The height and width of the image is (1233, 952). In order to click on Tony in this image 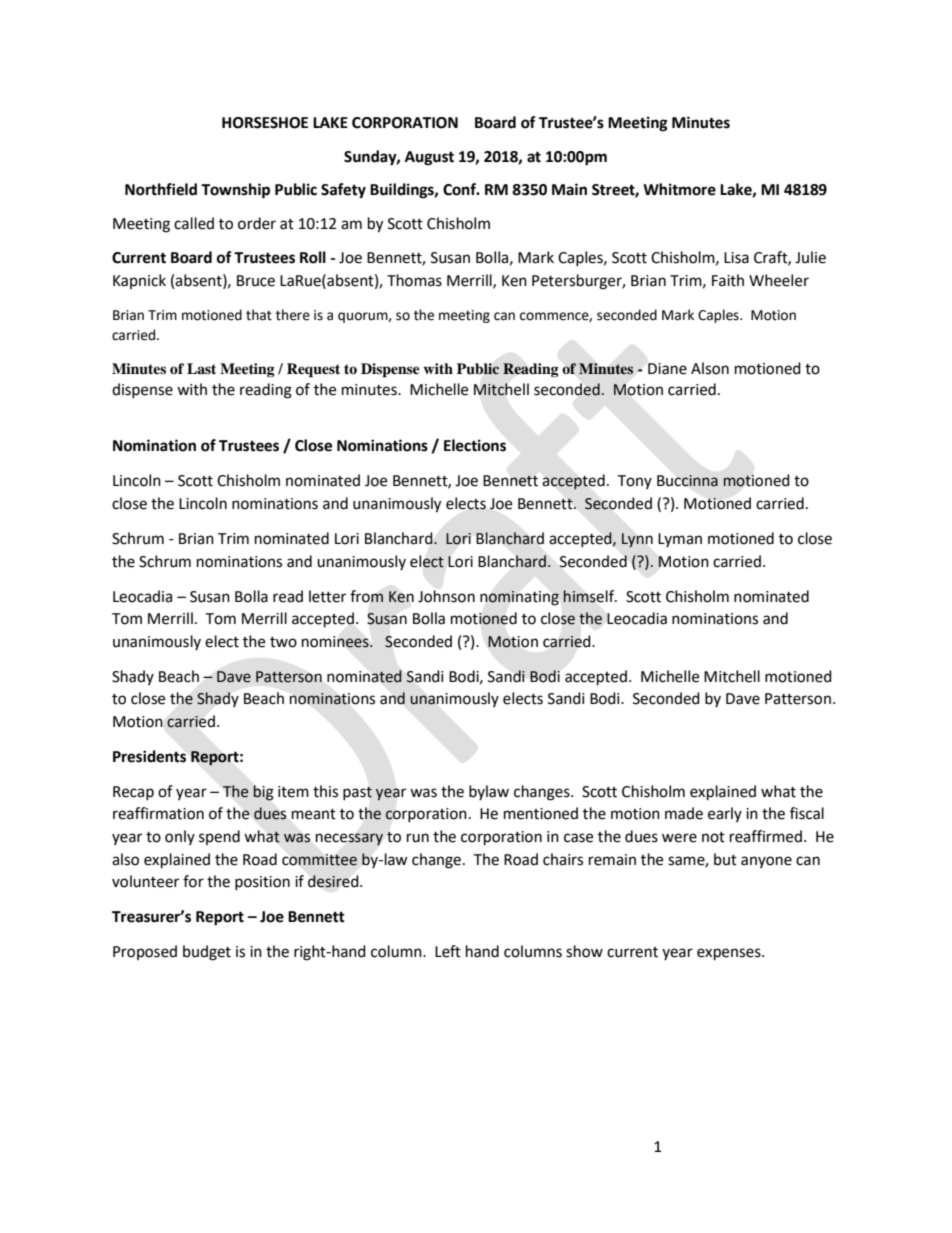, I will do `click(634, 482)`.
